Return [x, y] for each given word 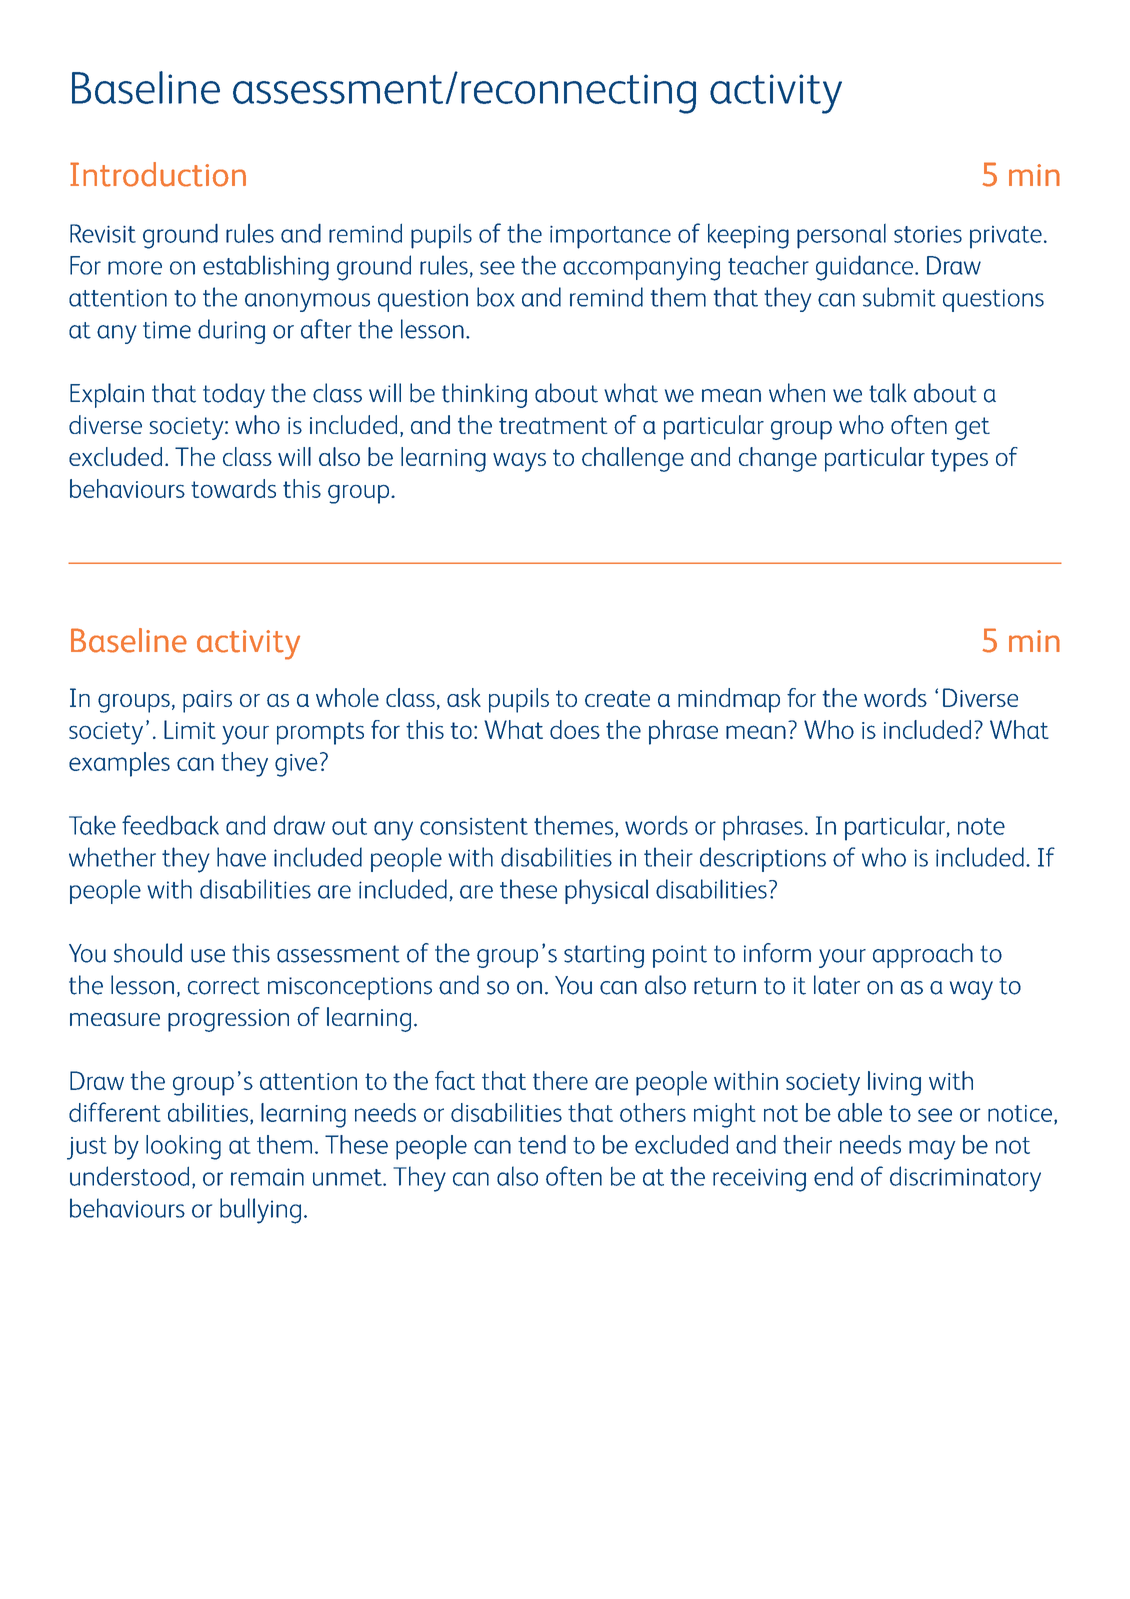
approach [923, 955]
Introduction [158, 174]
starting [604, 956]
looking [183, 1147]
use [208, 956]
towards [233, 488]
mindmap [729, 700]
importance [610, 237]
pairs [207, 701]
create [617, 698]
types [959, 460]
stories [928, 234]
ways [519, 462]
